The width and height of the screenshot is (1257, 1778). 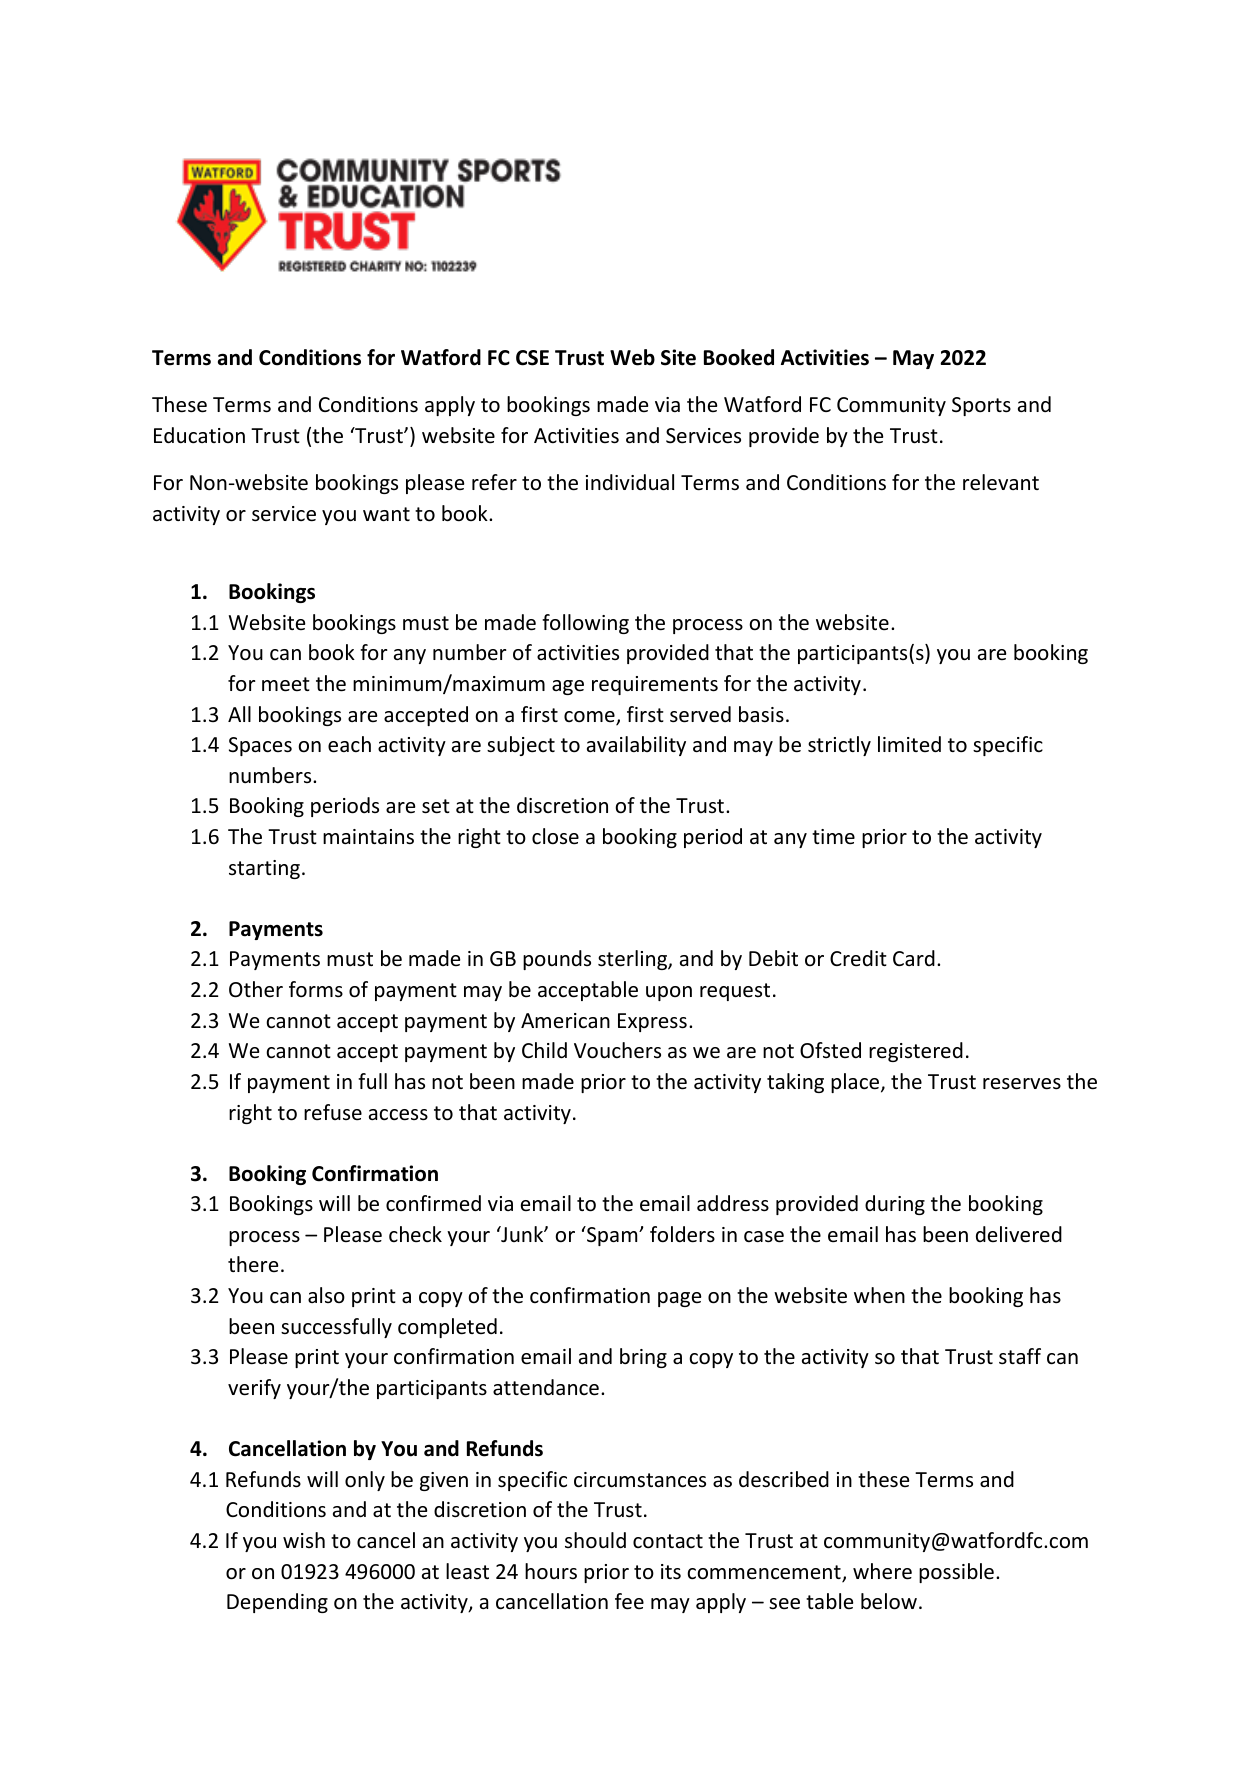 What do you see at coordinates (326, 1295) in the screenshot?
I see `also` at bounding box center [326, 1295].
